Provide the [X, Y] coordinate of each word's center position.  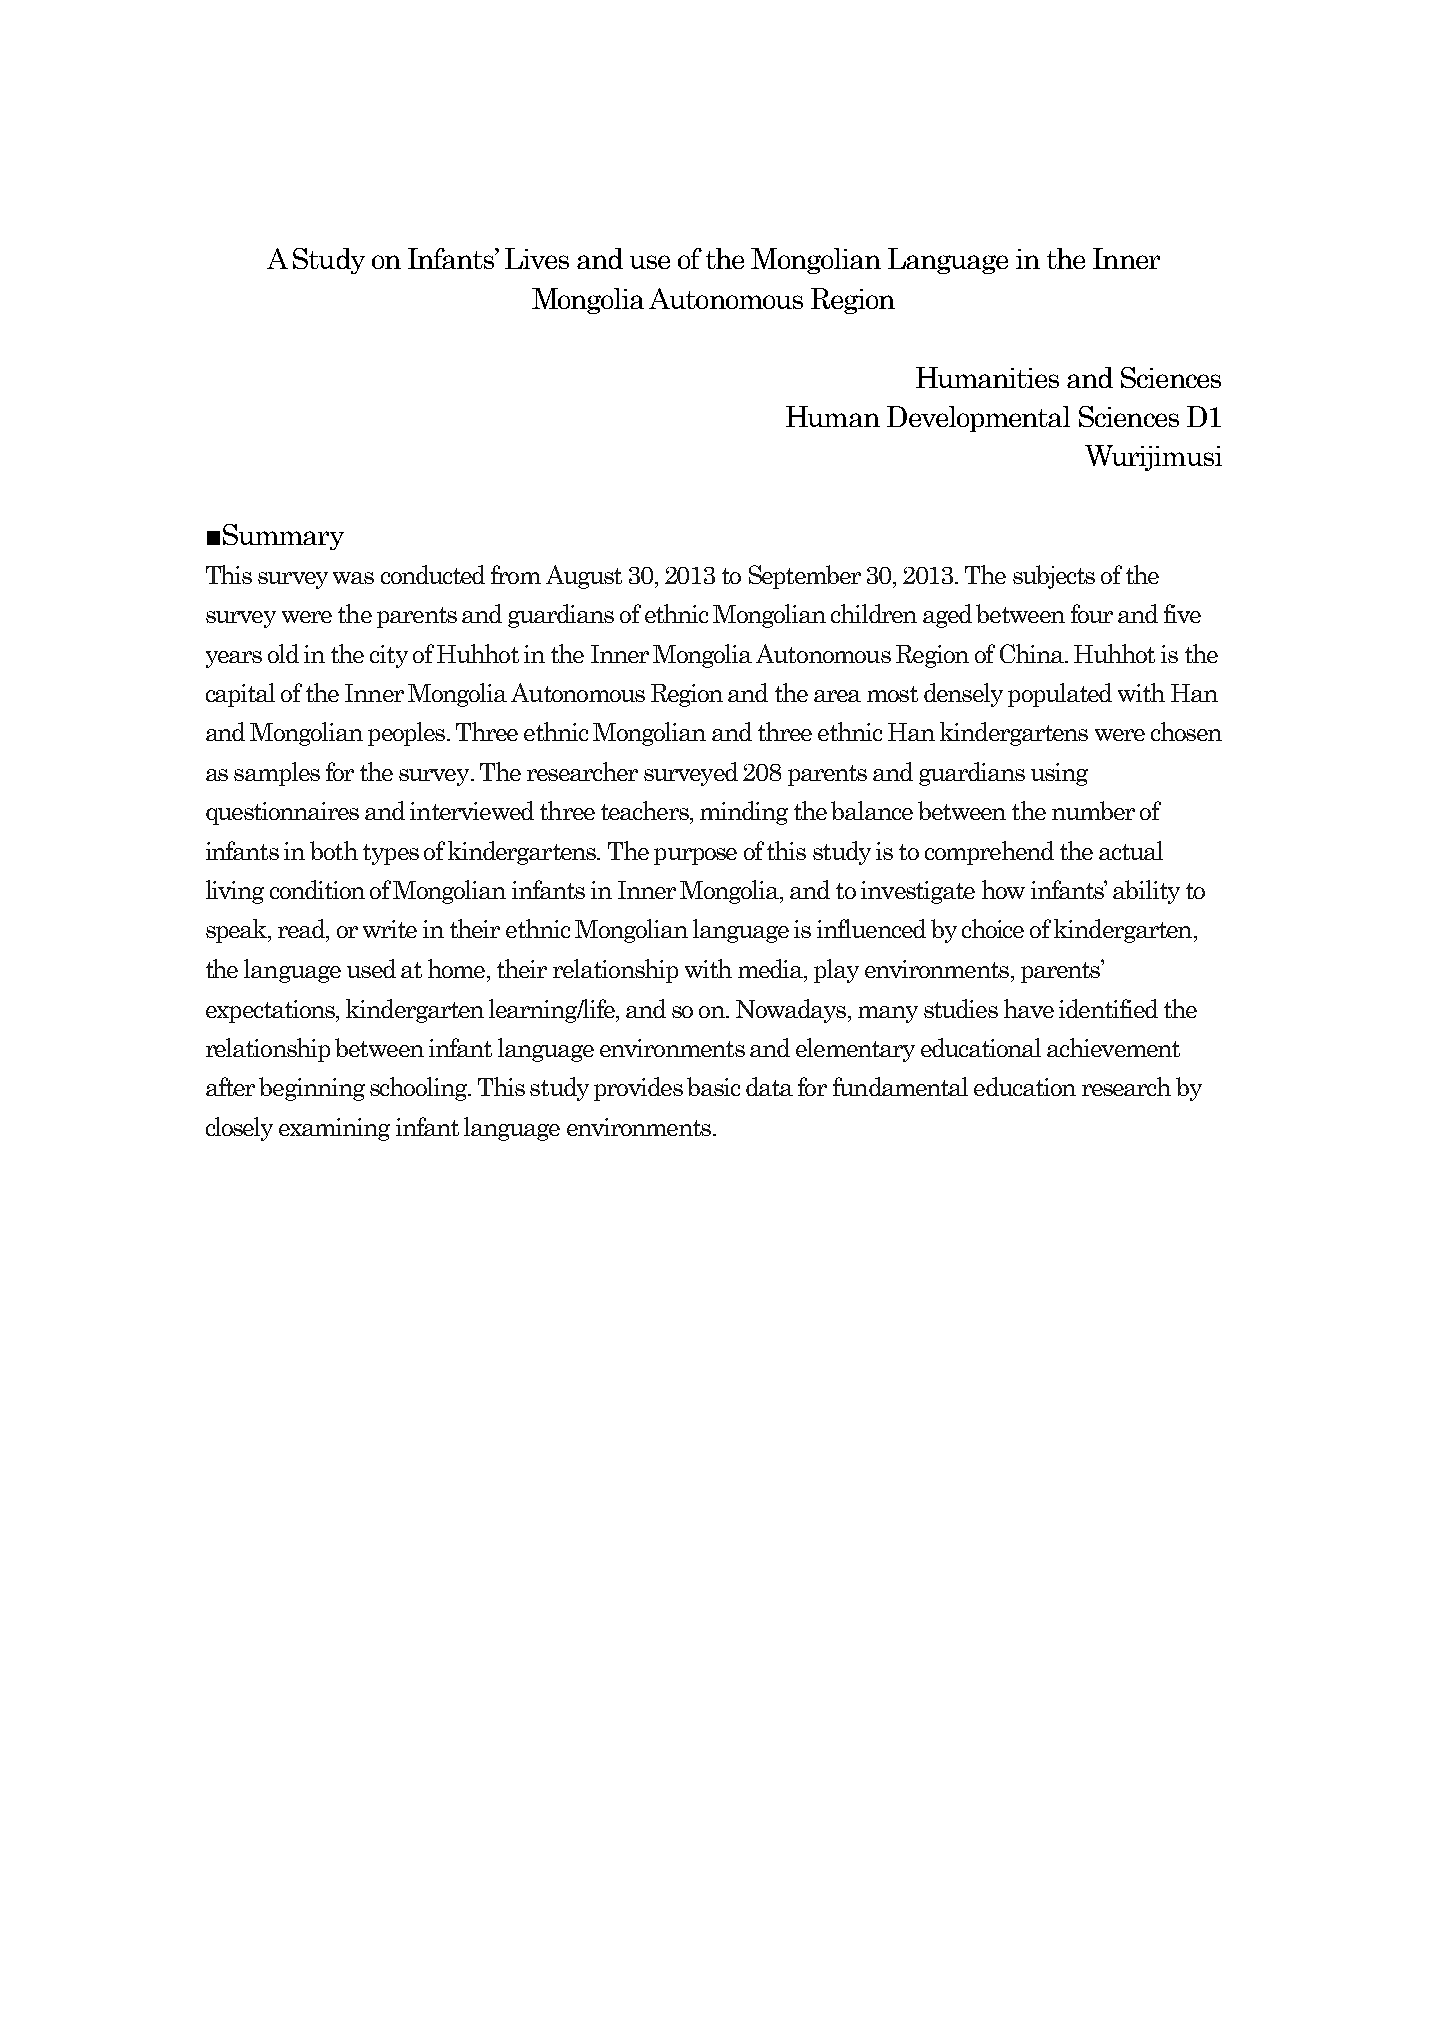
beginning [312, 1089]
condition [317, 889]
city [389, 656]
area [837, 696]
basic [713, 1086]
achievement [1113, 1047]
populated [1060, 695]
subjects [1054, 577]
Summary [283, 537]
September [805, 577]
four [1092, 613]
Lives [537, 258]
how [1003, 889]
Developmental [978, 419]
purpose [695, 856]
